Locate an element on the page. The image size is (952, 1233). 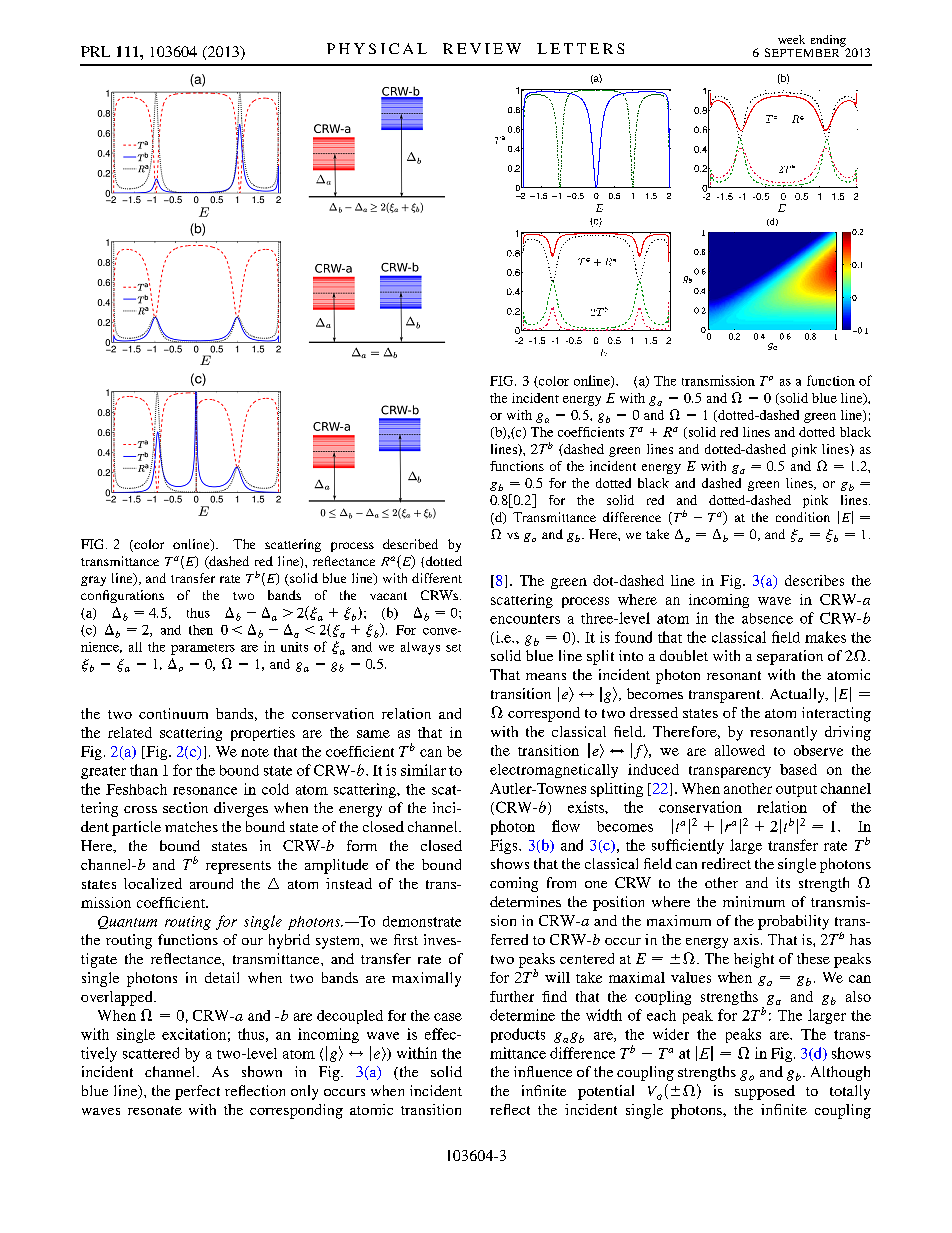
perfect is located at coordinates (197, 1092).
